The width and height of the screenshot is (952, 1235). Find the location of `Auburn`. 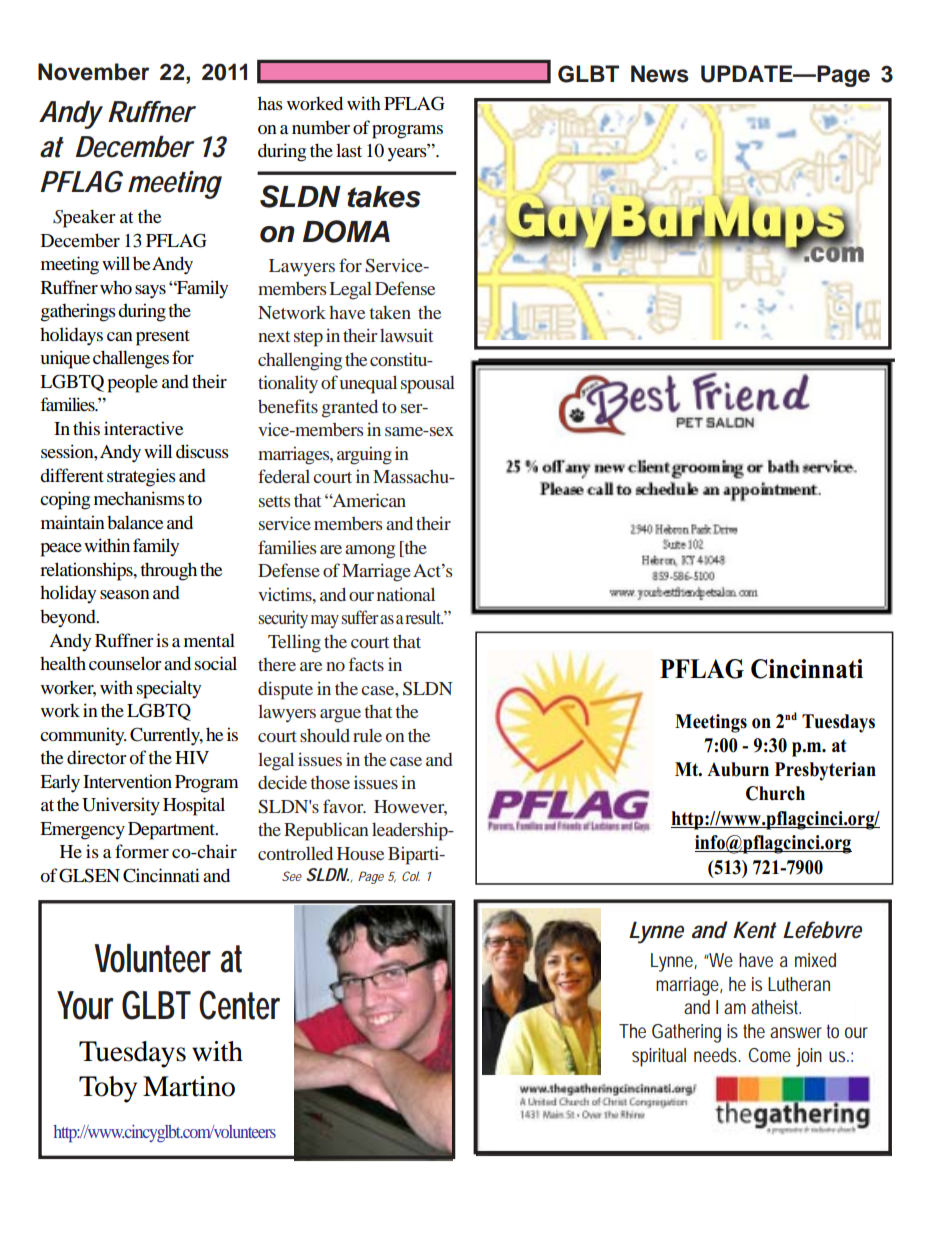

Auburn is located at coordinates (738, 769).
